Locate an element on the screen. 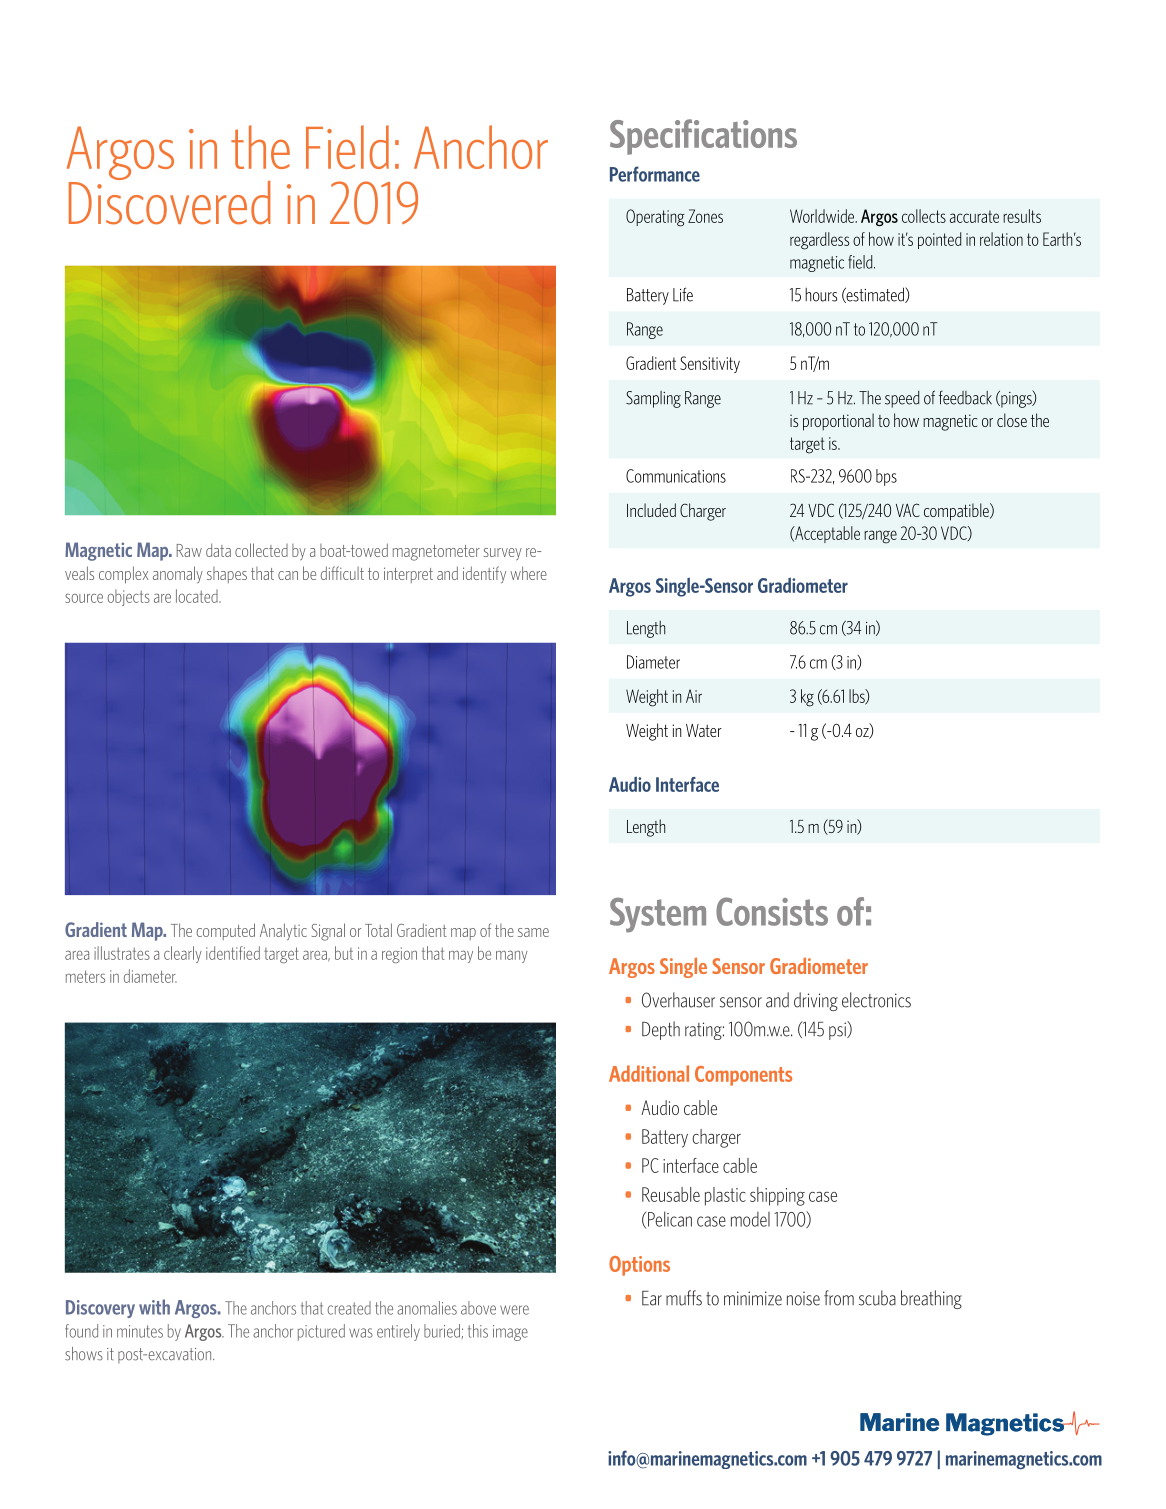 The image size is (1166, 1509). with is located at coordinates (154, 1307).
